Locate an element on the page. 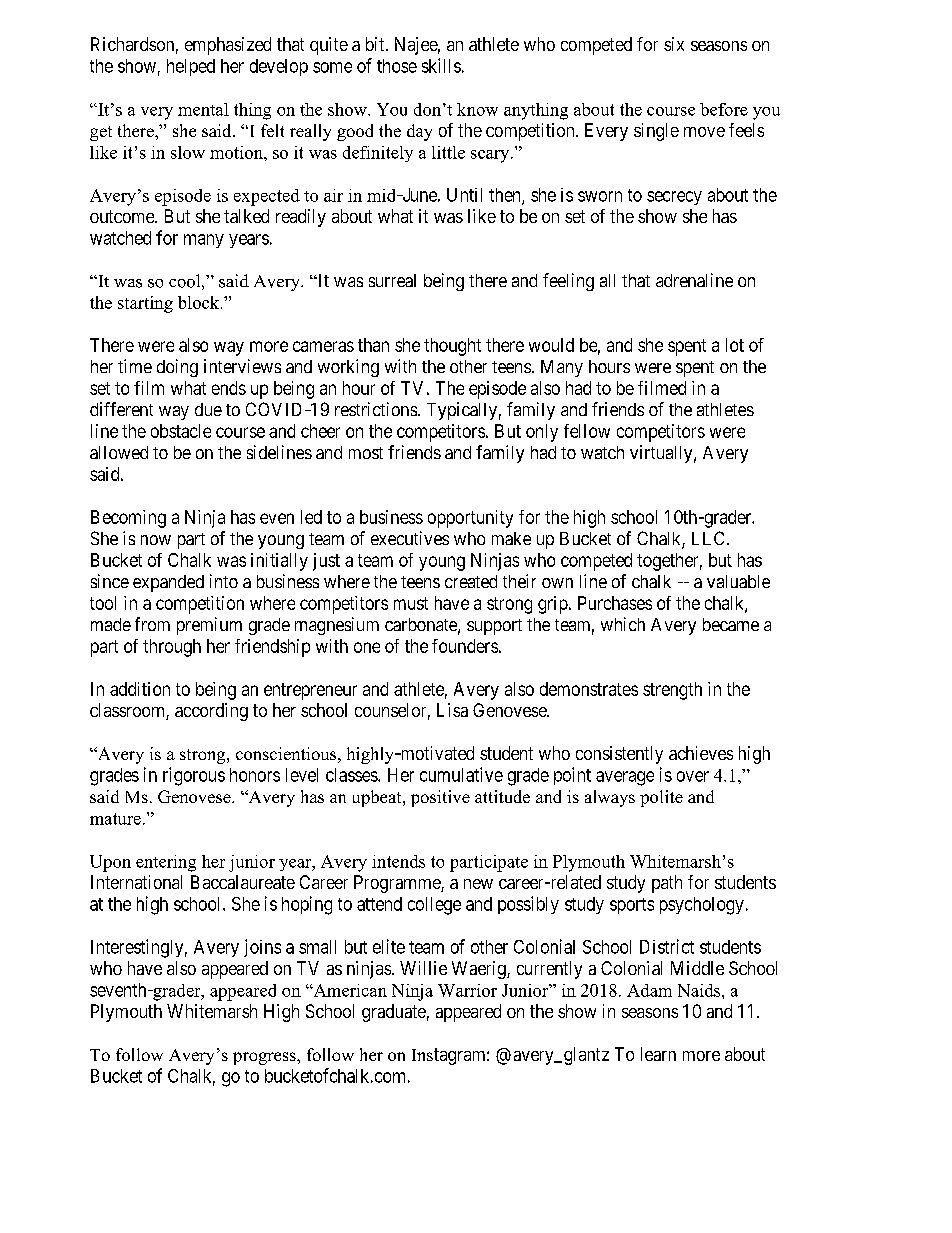  skills is located at coordinates (441, 65).
